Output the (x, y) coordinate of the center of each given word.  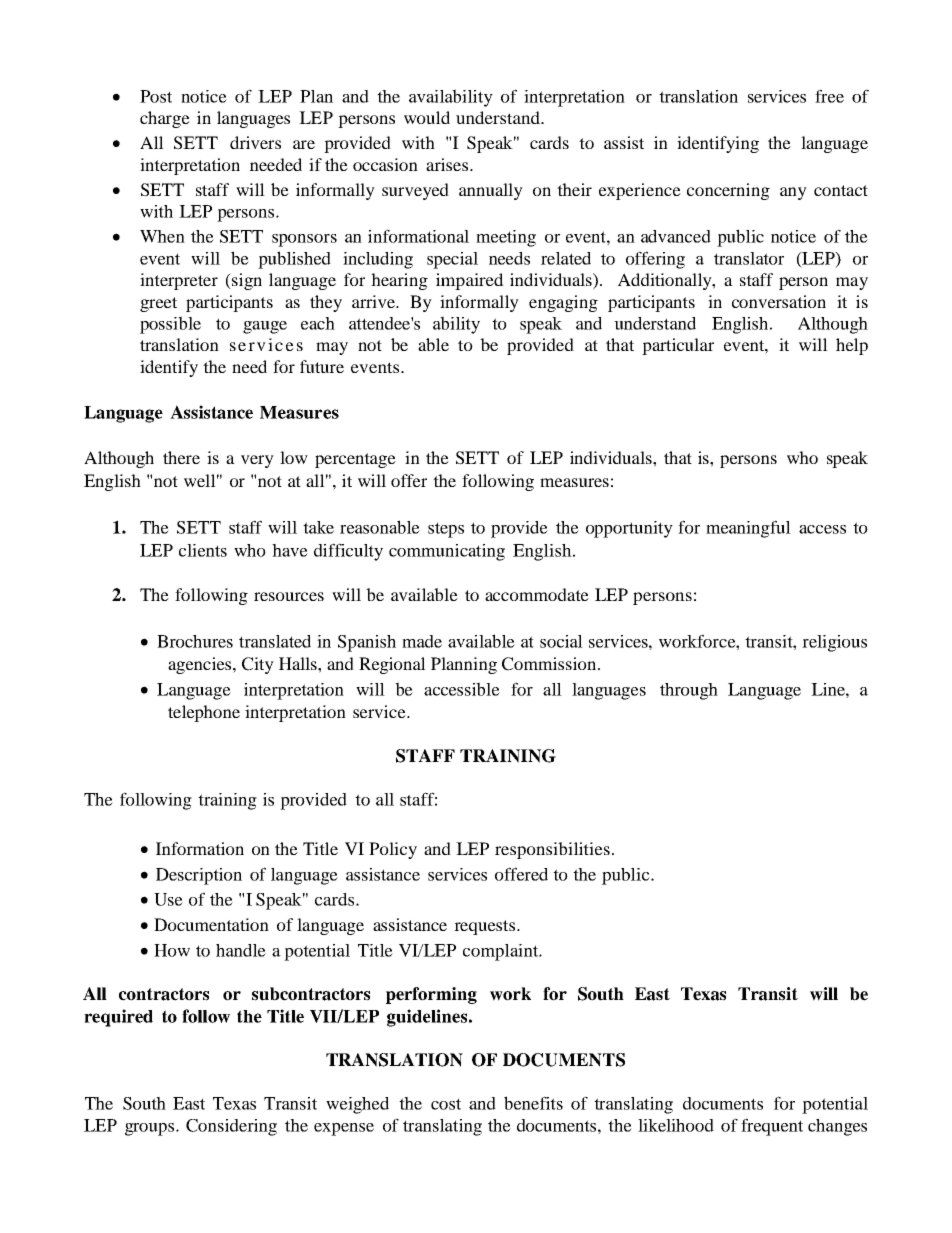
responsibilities (552, 850)
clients (203, 550)
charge (165, 119)
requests (486, 927)
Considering (231, 1127)
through (689, 691)
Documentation (211, 924)
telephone (204, 713)
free (829, 96)
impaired (470, 281)
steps (446, 530)
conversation (779, 301)
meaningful (748, 529)
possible (170, 325)
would (427, 117)
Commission (550, 664)
